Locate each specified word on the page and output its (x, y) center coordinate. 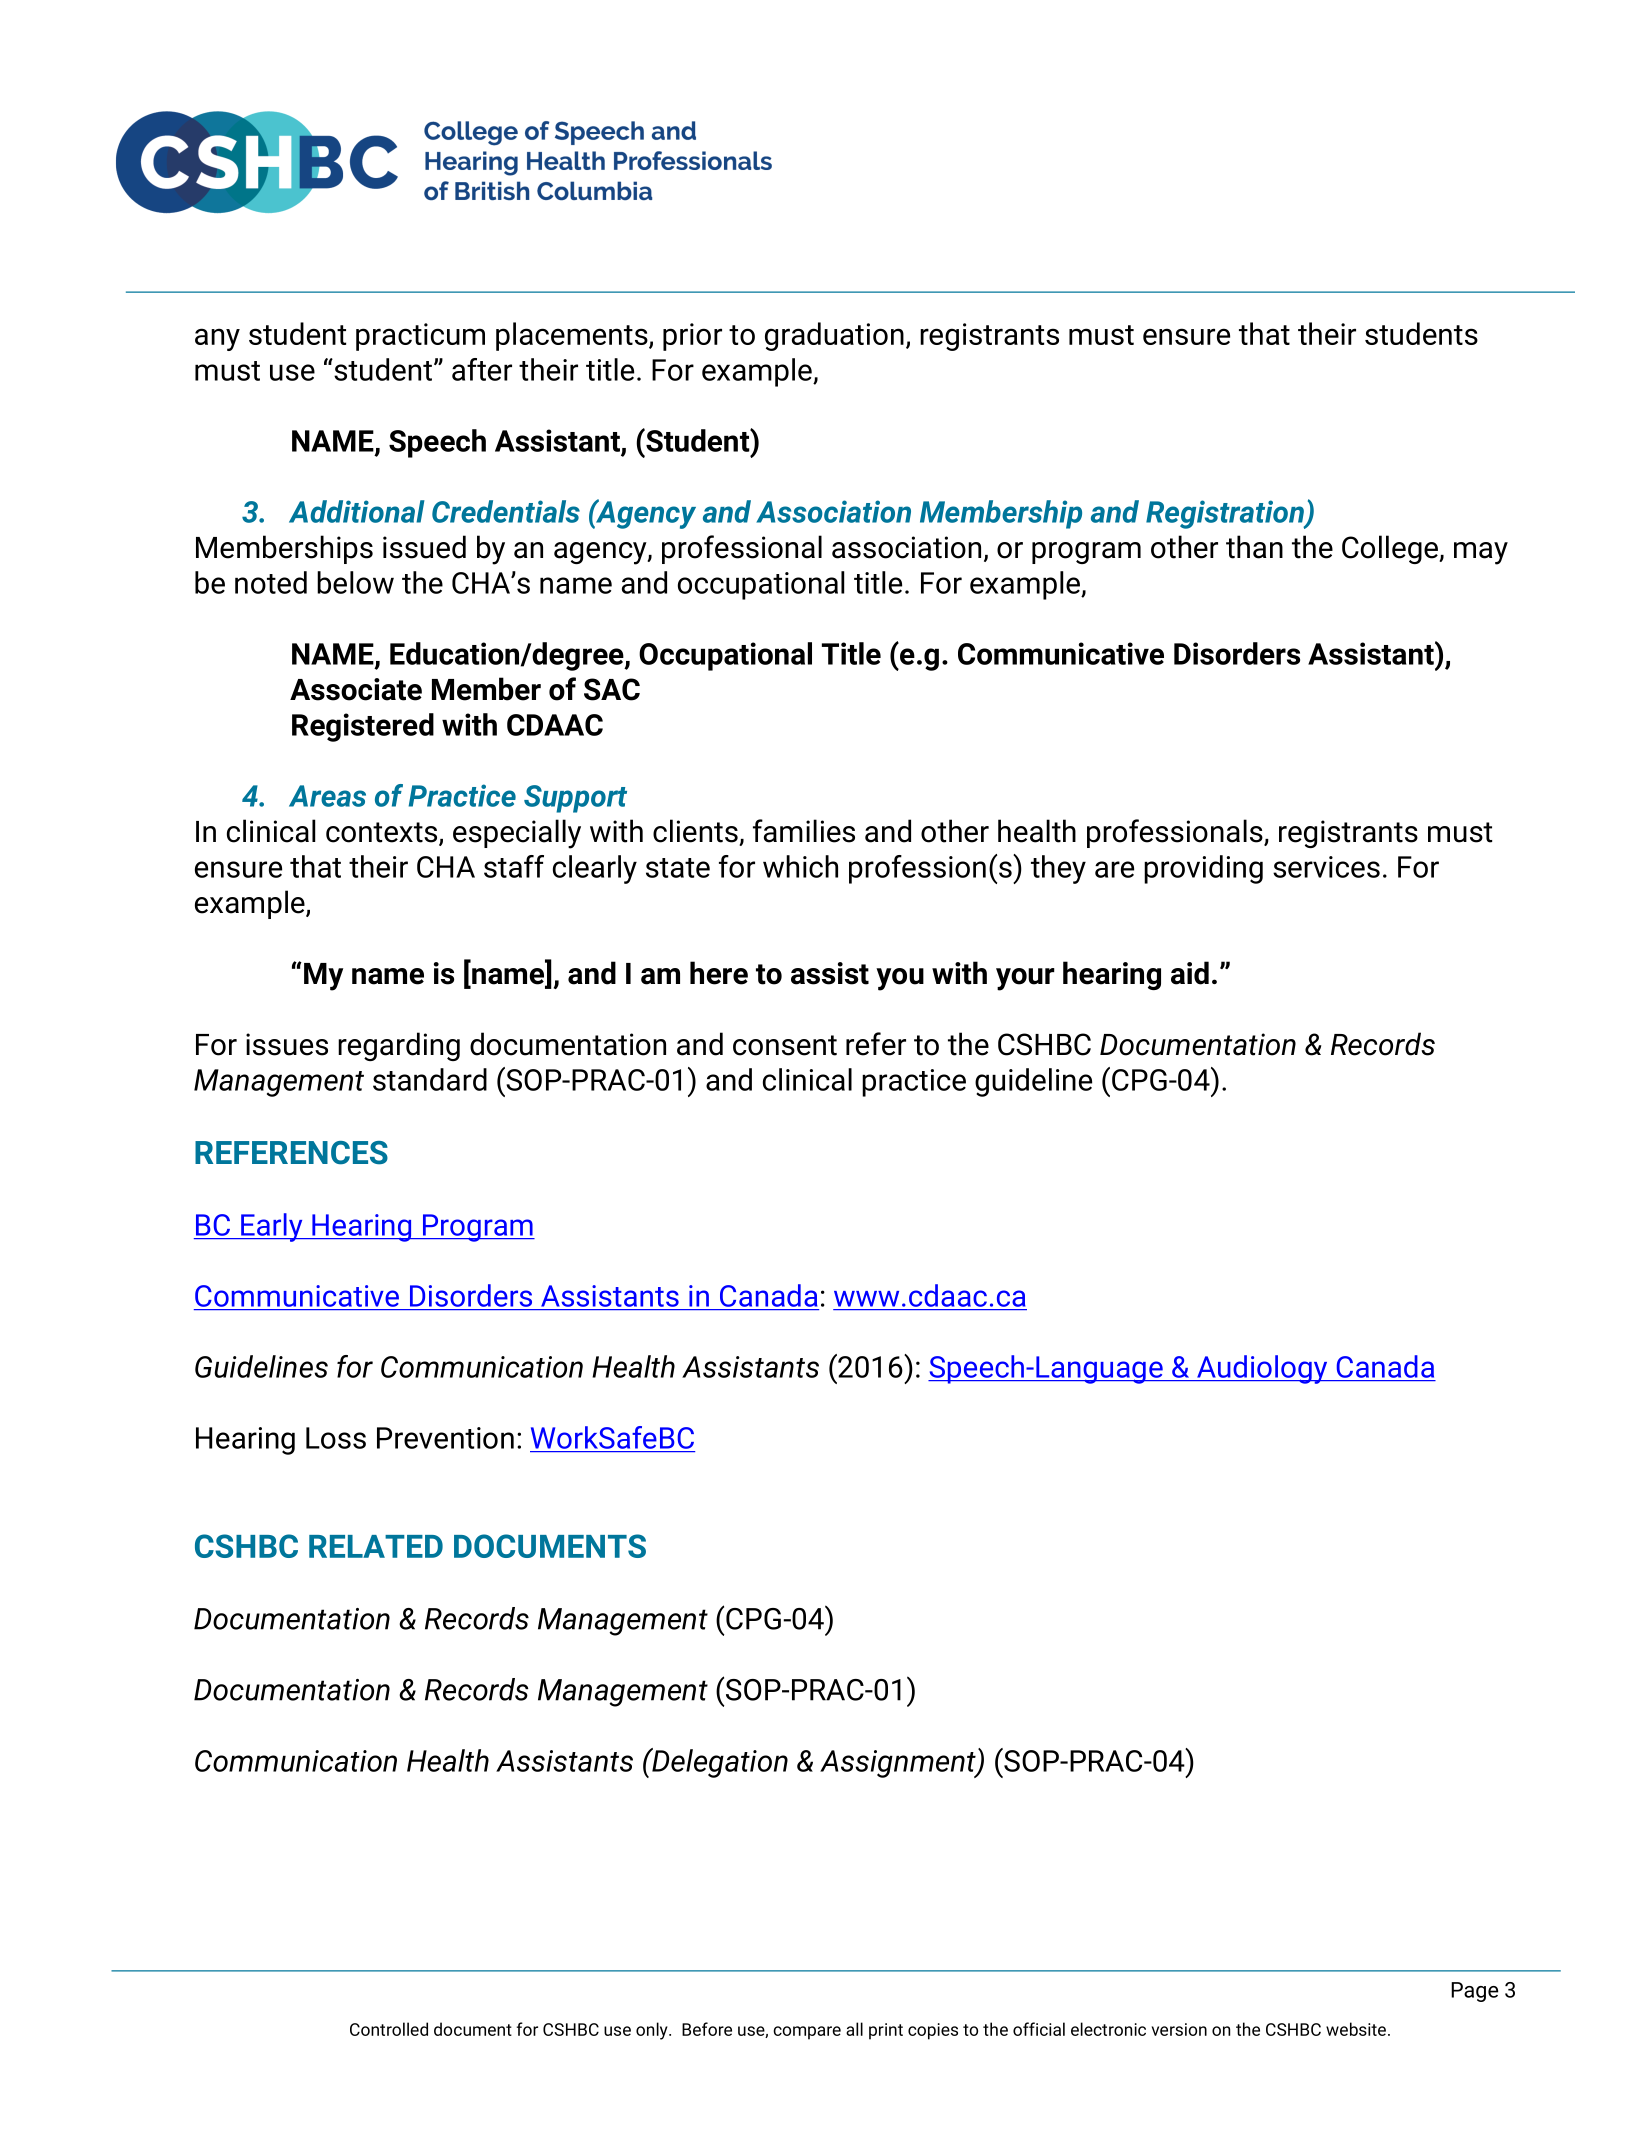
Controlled (389, 2029)
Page (1474, 1992)
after (482, 369)
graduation (834, 336)
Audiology (1262, 1369)
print (886, 2031)
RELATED (376, 1546)
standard (430, 1079)
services (1326, 867)
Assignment (899, 1764)
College (1391, 549)
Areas (327, 796)
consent (785, 1045)
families (804, 831)
